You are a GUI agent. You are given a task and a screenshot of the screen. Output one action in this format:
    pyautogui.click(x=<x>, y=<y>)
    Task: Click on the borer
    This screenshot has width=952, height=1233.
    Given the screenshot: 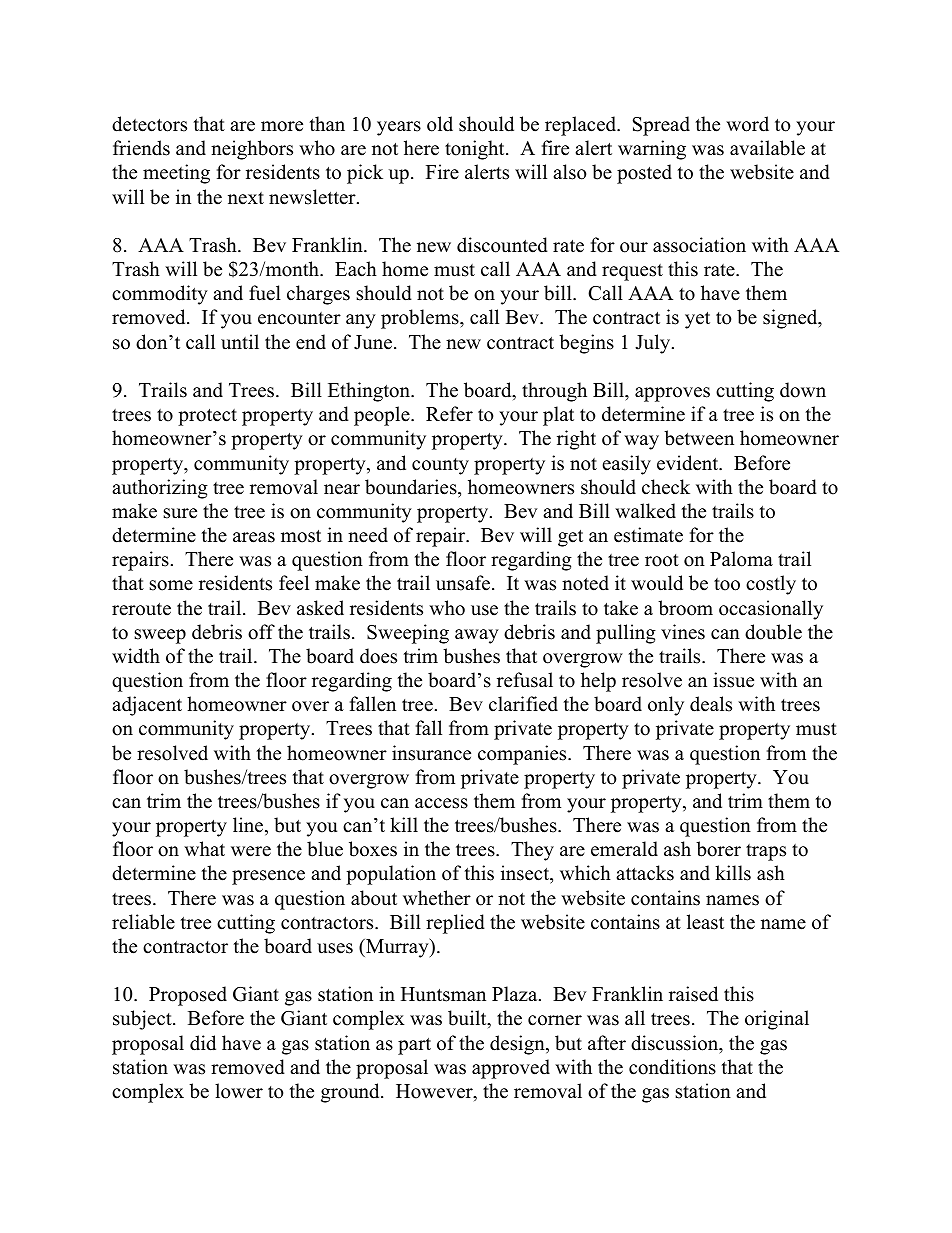 What is the action you would take?
    pyautogui.click(x=718, y=849)
